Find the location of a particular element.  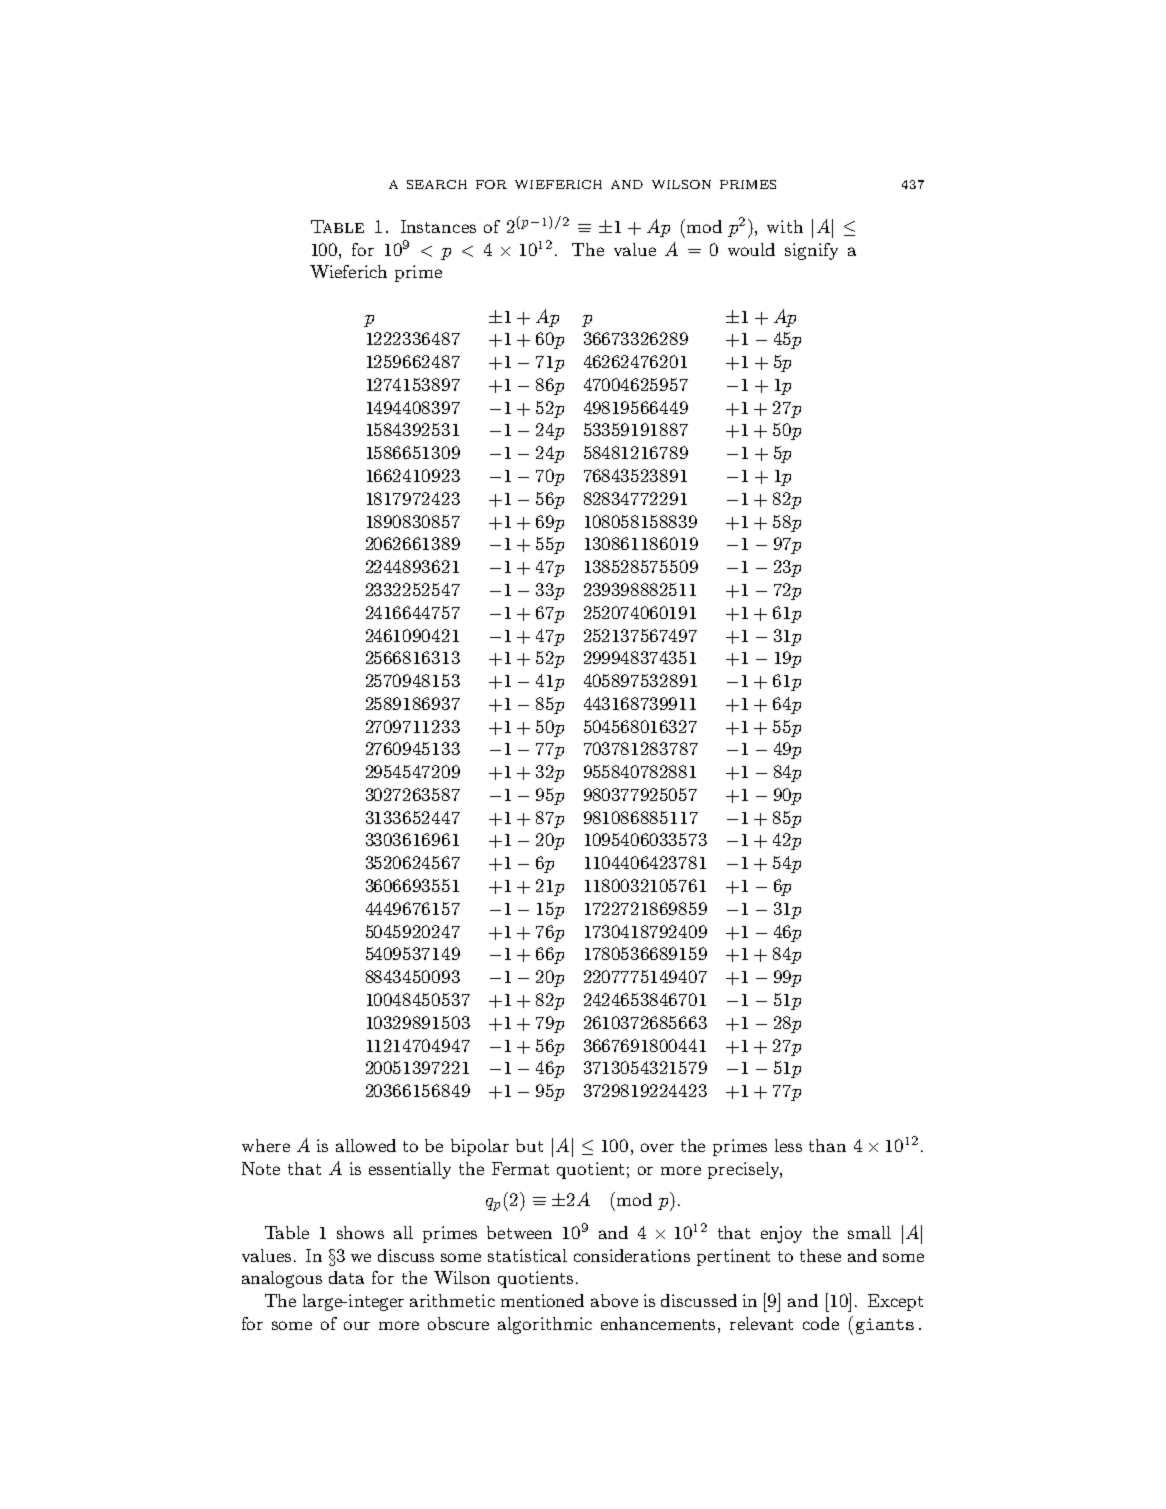

allowed is located at coordinates (366, 1145).
